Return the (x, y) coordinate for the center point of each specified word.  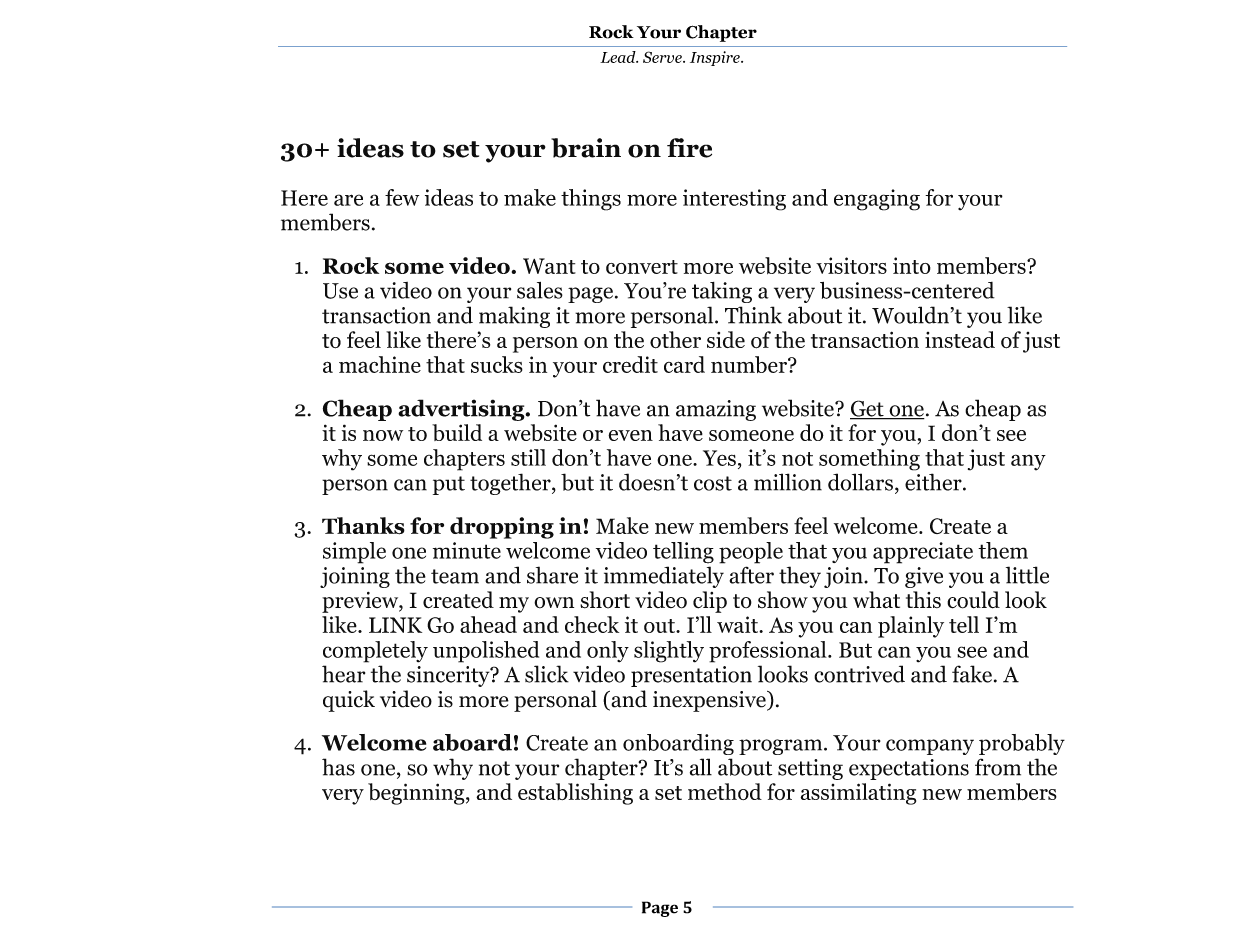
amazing (716, 410)
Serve (663, 57)
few (402, 197)
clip (710, 602)
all (701, 767)
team (455, 576)
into (912, 265)
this (923, 599)
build (457, 432)
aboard (472, 742)
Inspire (716, 58)
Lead (619, 57)
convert (642, 267)
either (934, 482)
